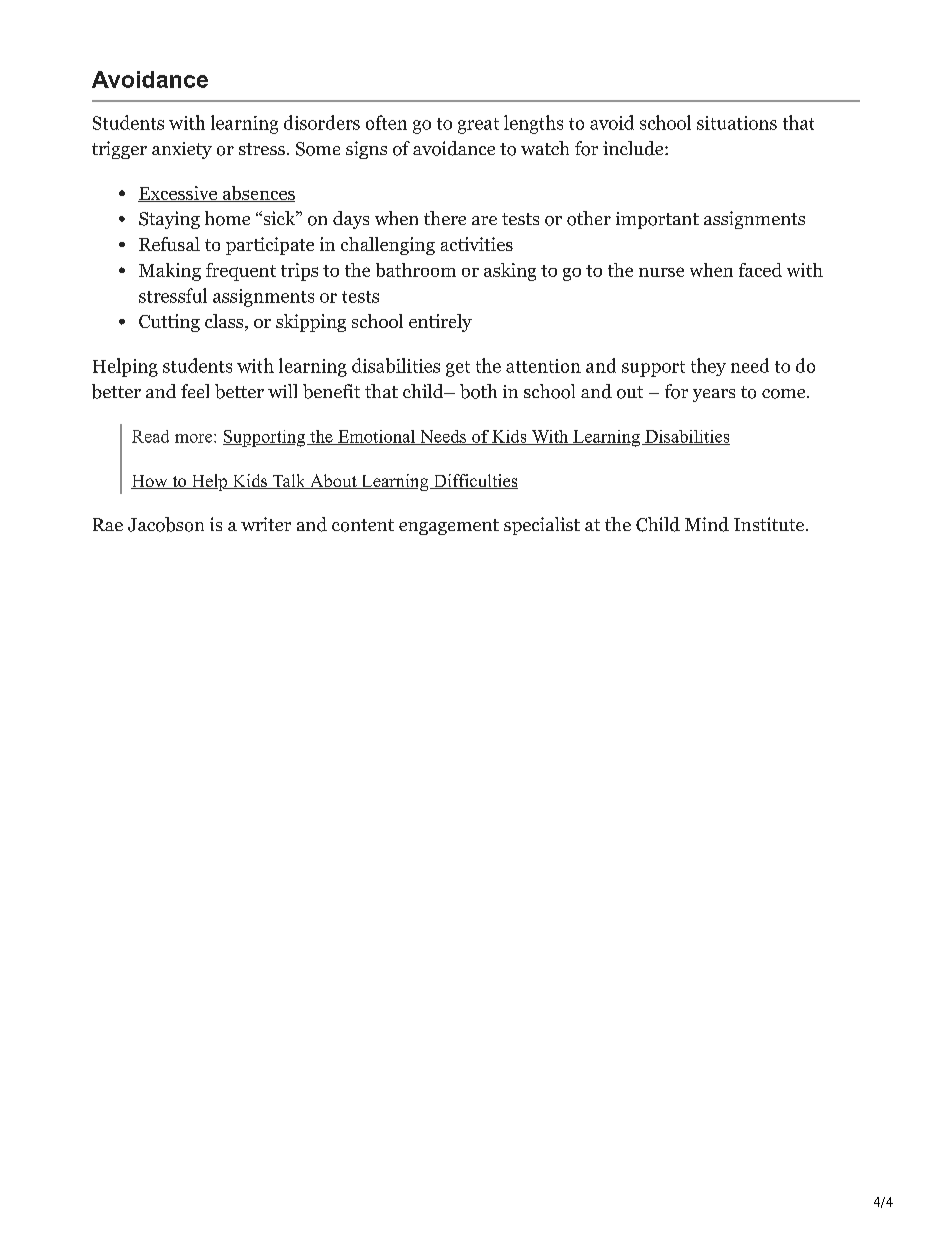 The width and height of the screenshot is (952, 1233). What do you see at coordinates (478, 126) in the screenshot?
I see `great` at bounding box center [478, 126].
